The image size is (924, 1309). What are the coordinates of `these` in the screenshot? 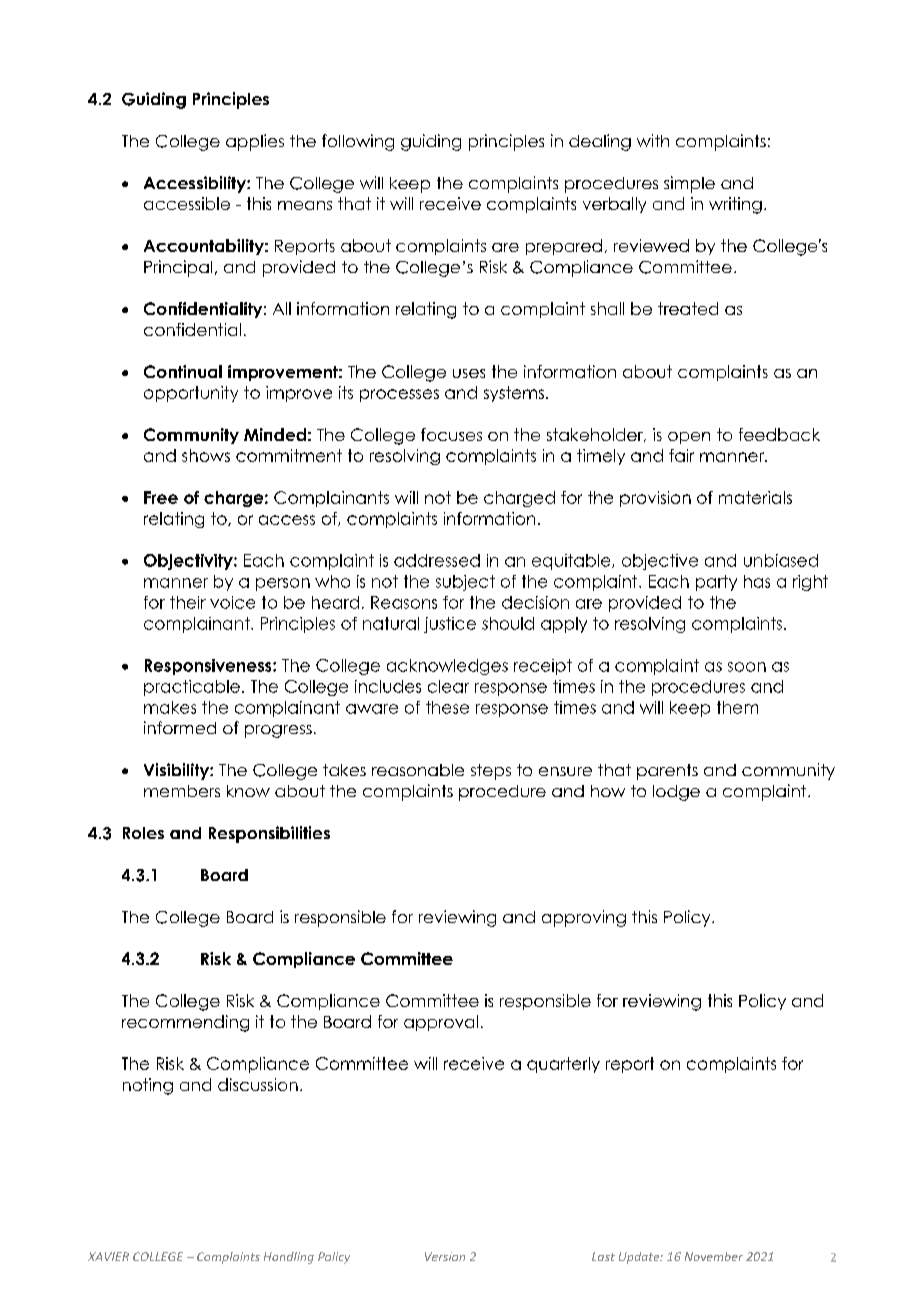 It's located at (447, 707).
